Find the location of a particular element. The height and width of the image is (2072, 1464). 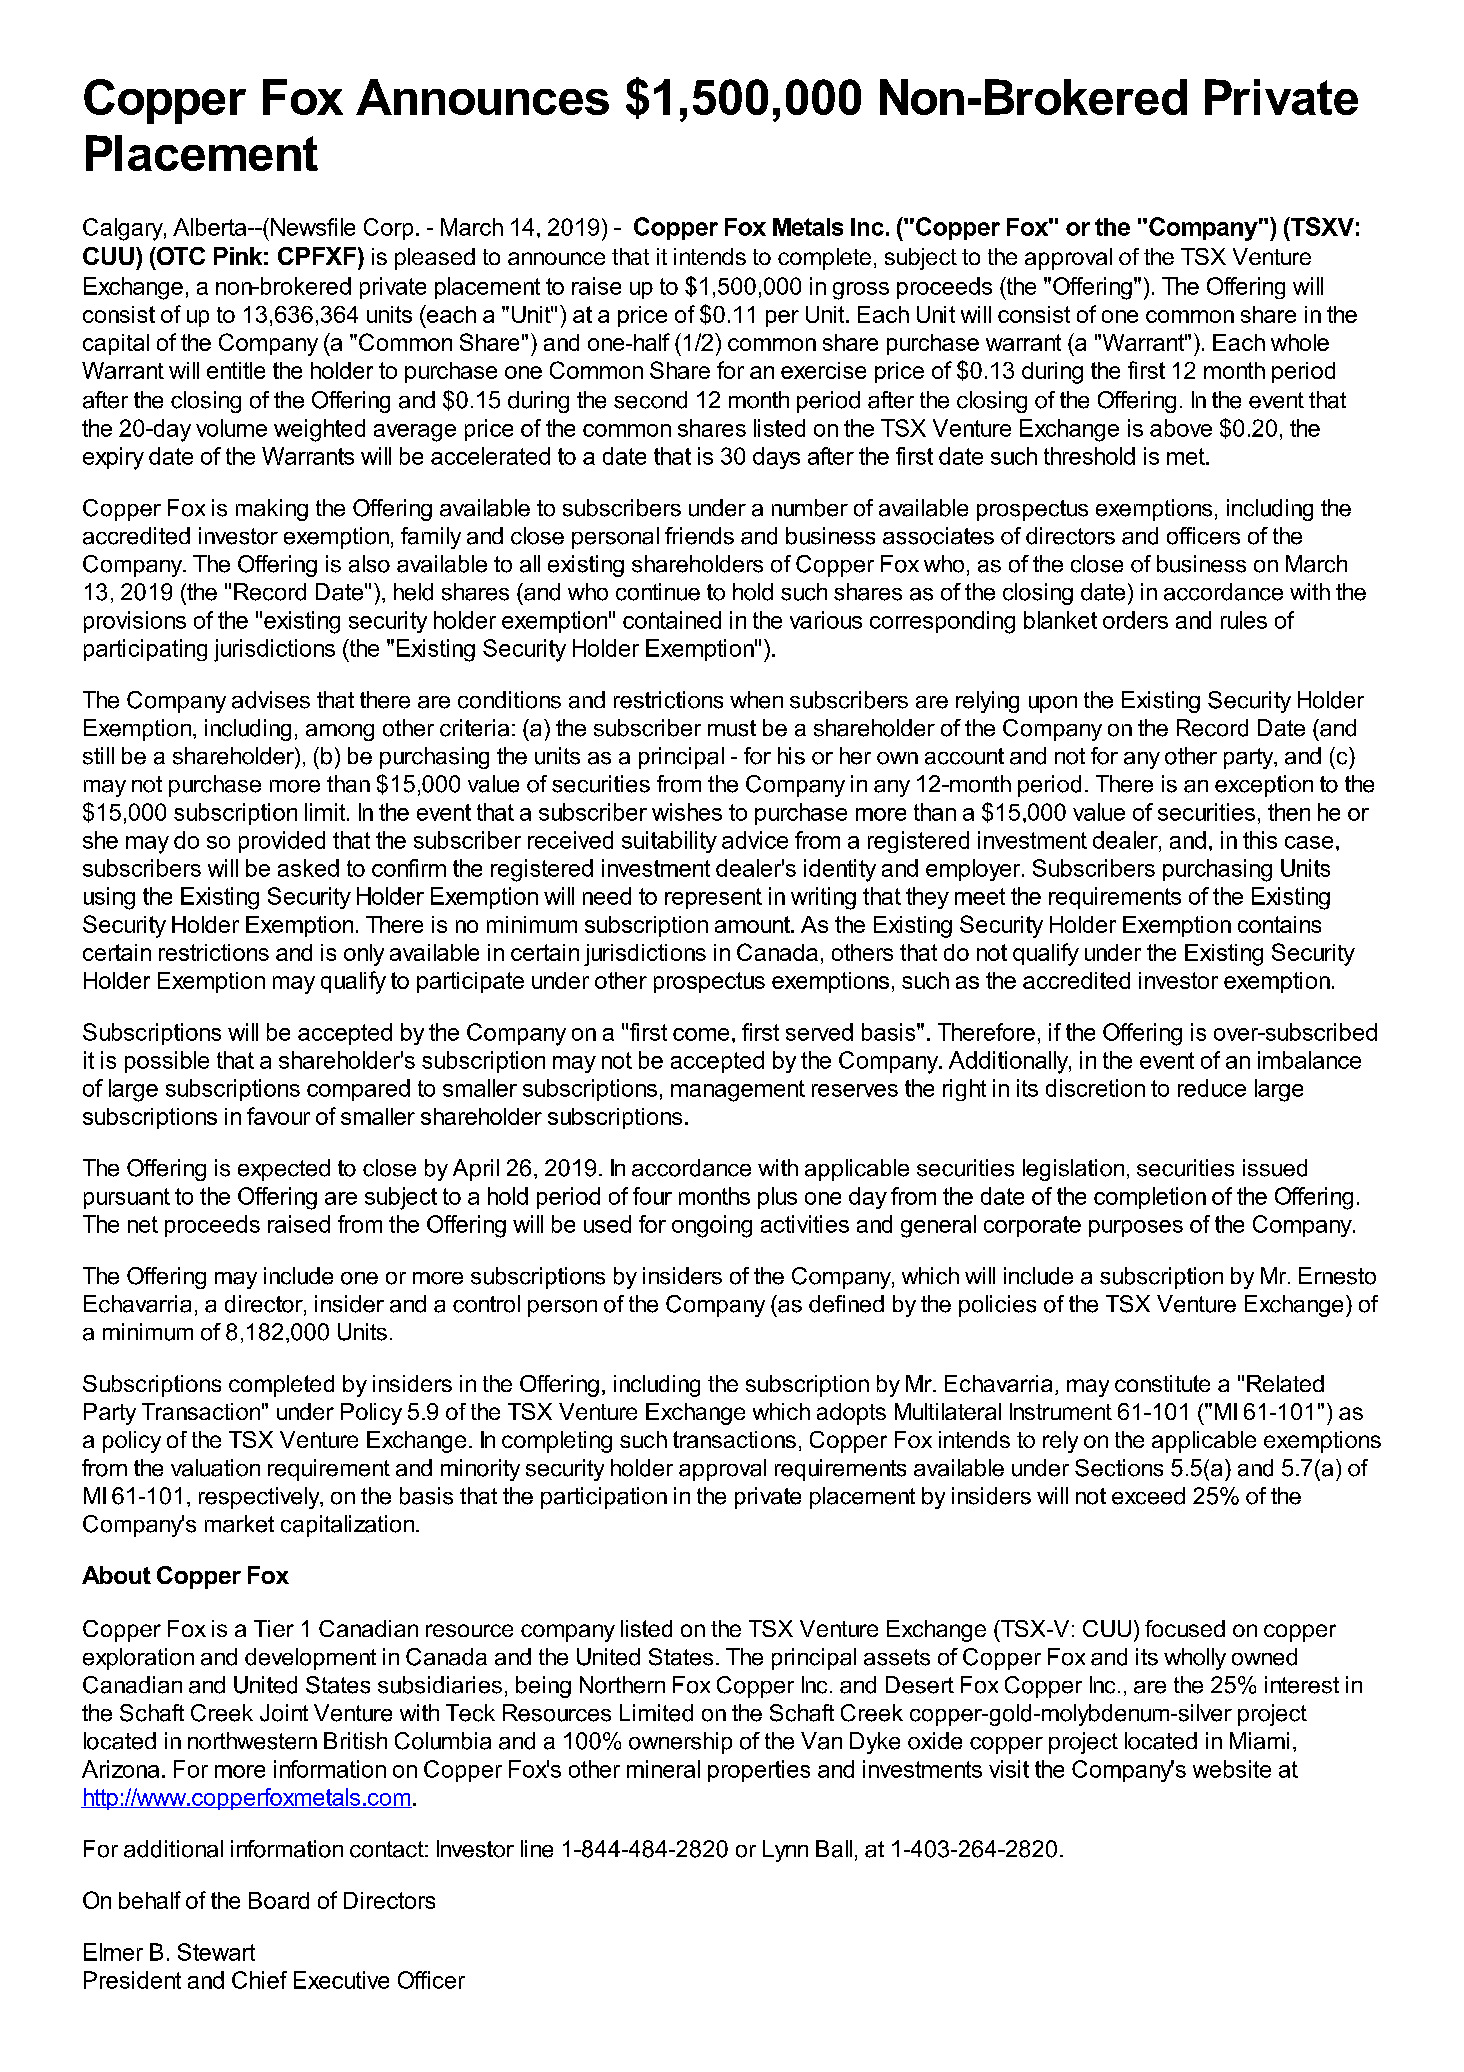

reduce is located at coordinates (1212, 1088).
